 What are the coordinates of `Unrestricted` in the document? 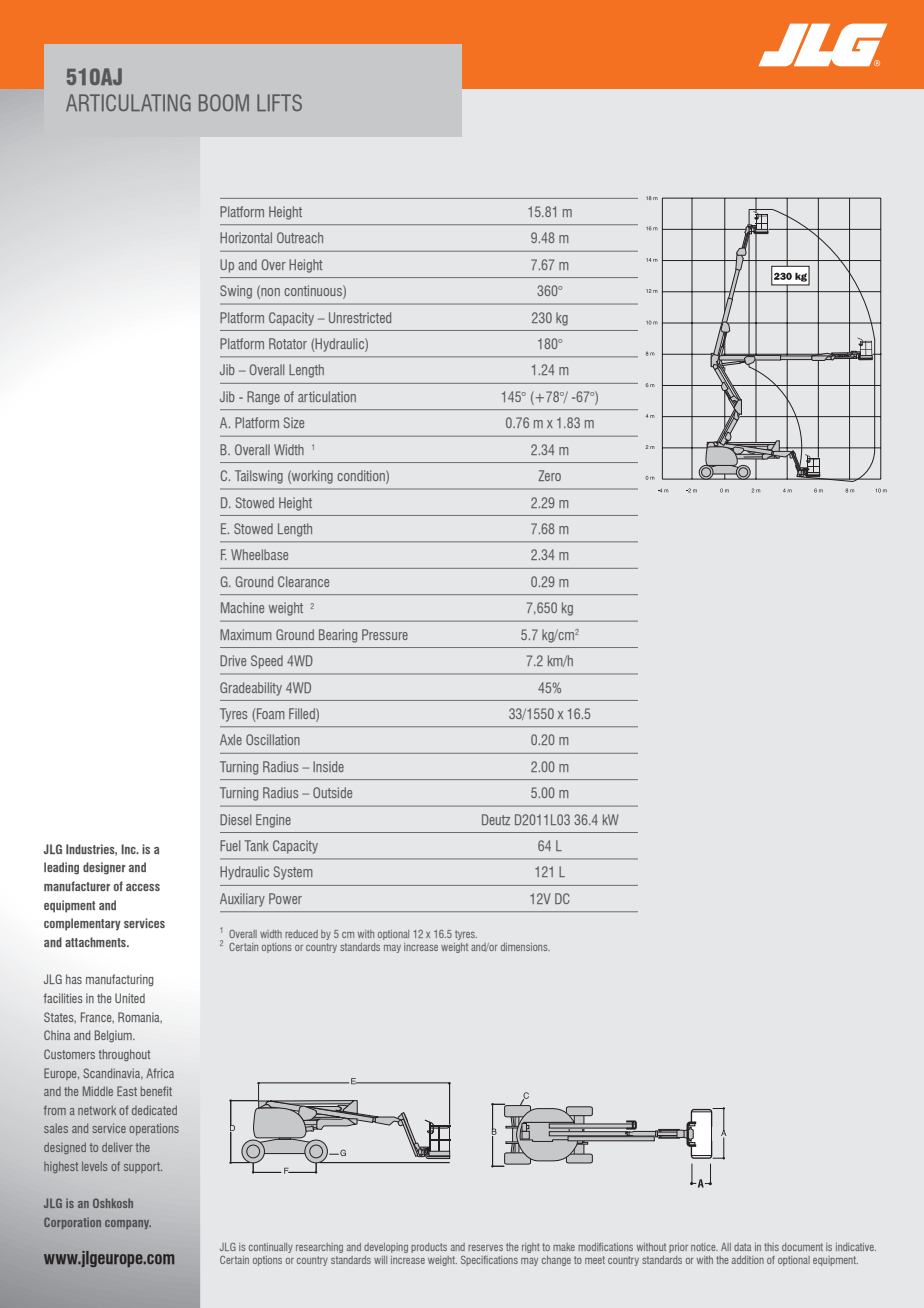 It's located at (360, 317).
